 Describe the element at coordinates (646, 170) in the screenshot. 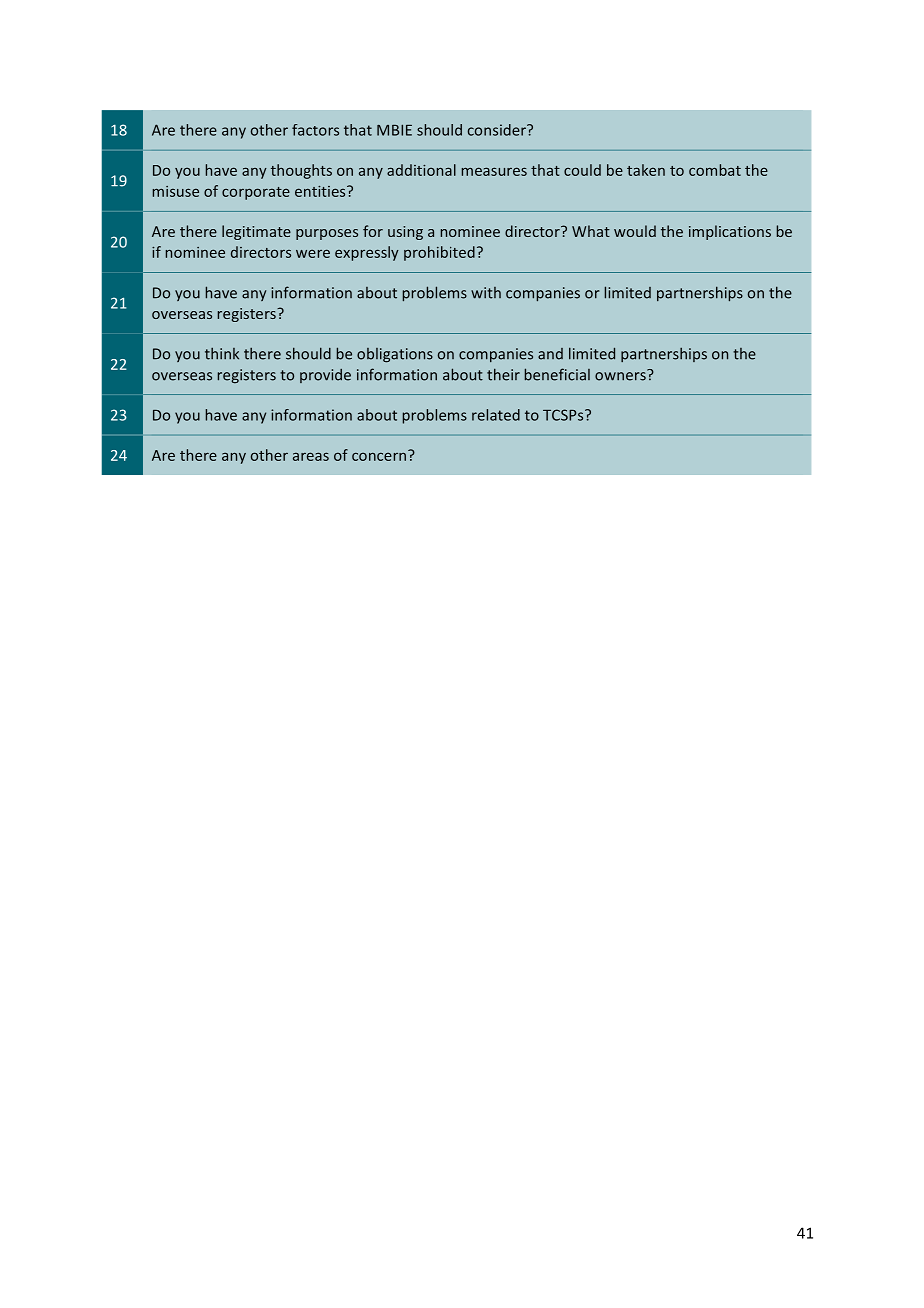

I see `taken` at that location.
